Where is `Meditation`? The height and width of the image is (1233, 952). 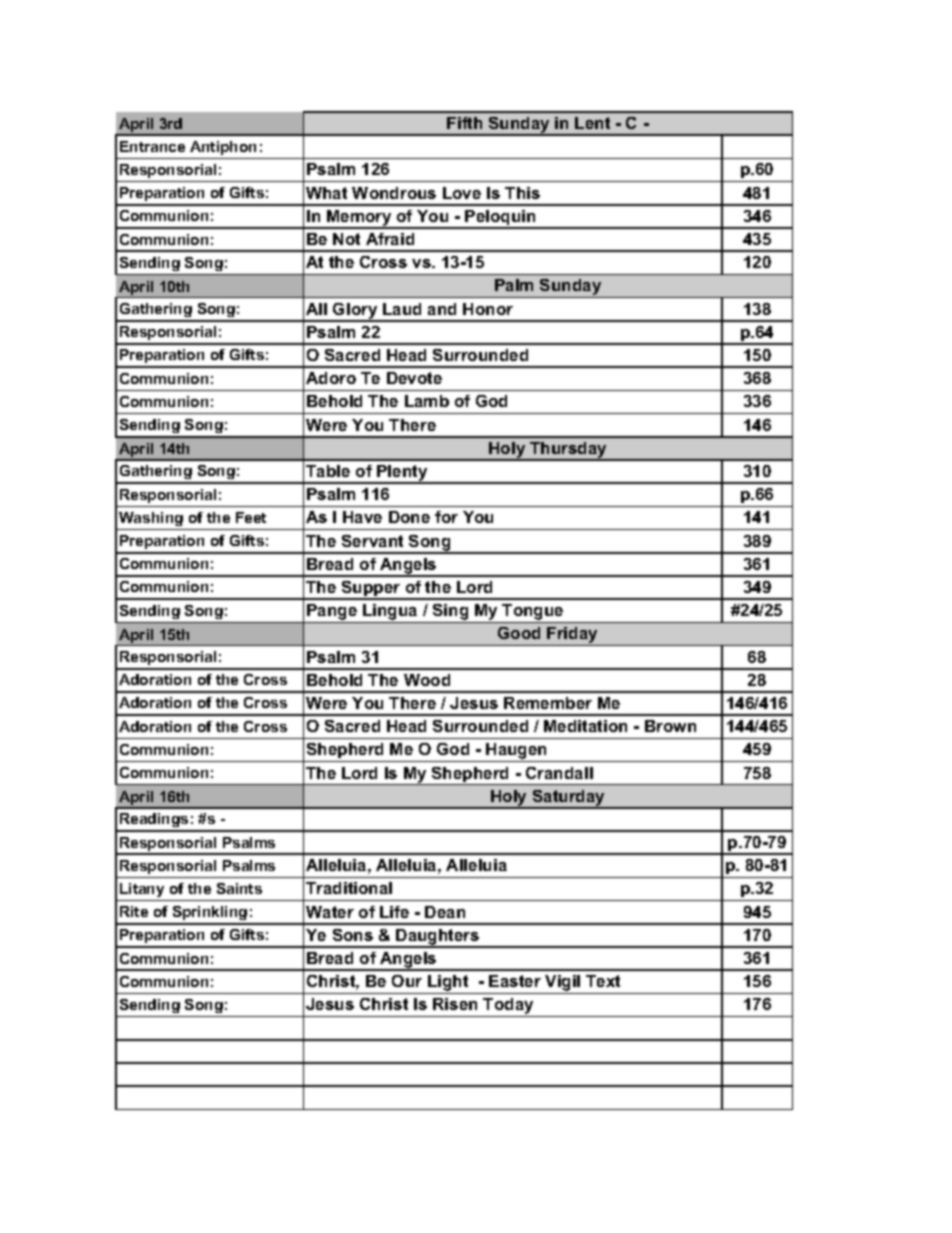
Meditation is located at coordinates (585, 726).
